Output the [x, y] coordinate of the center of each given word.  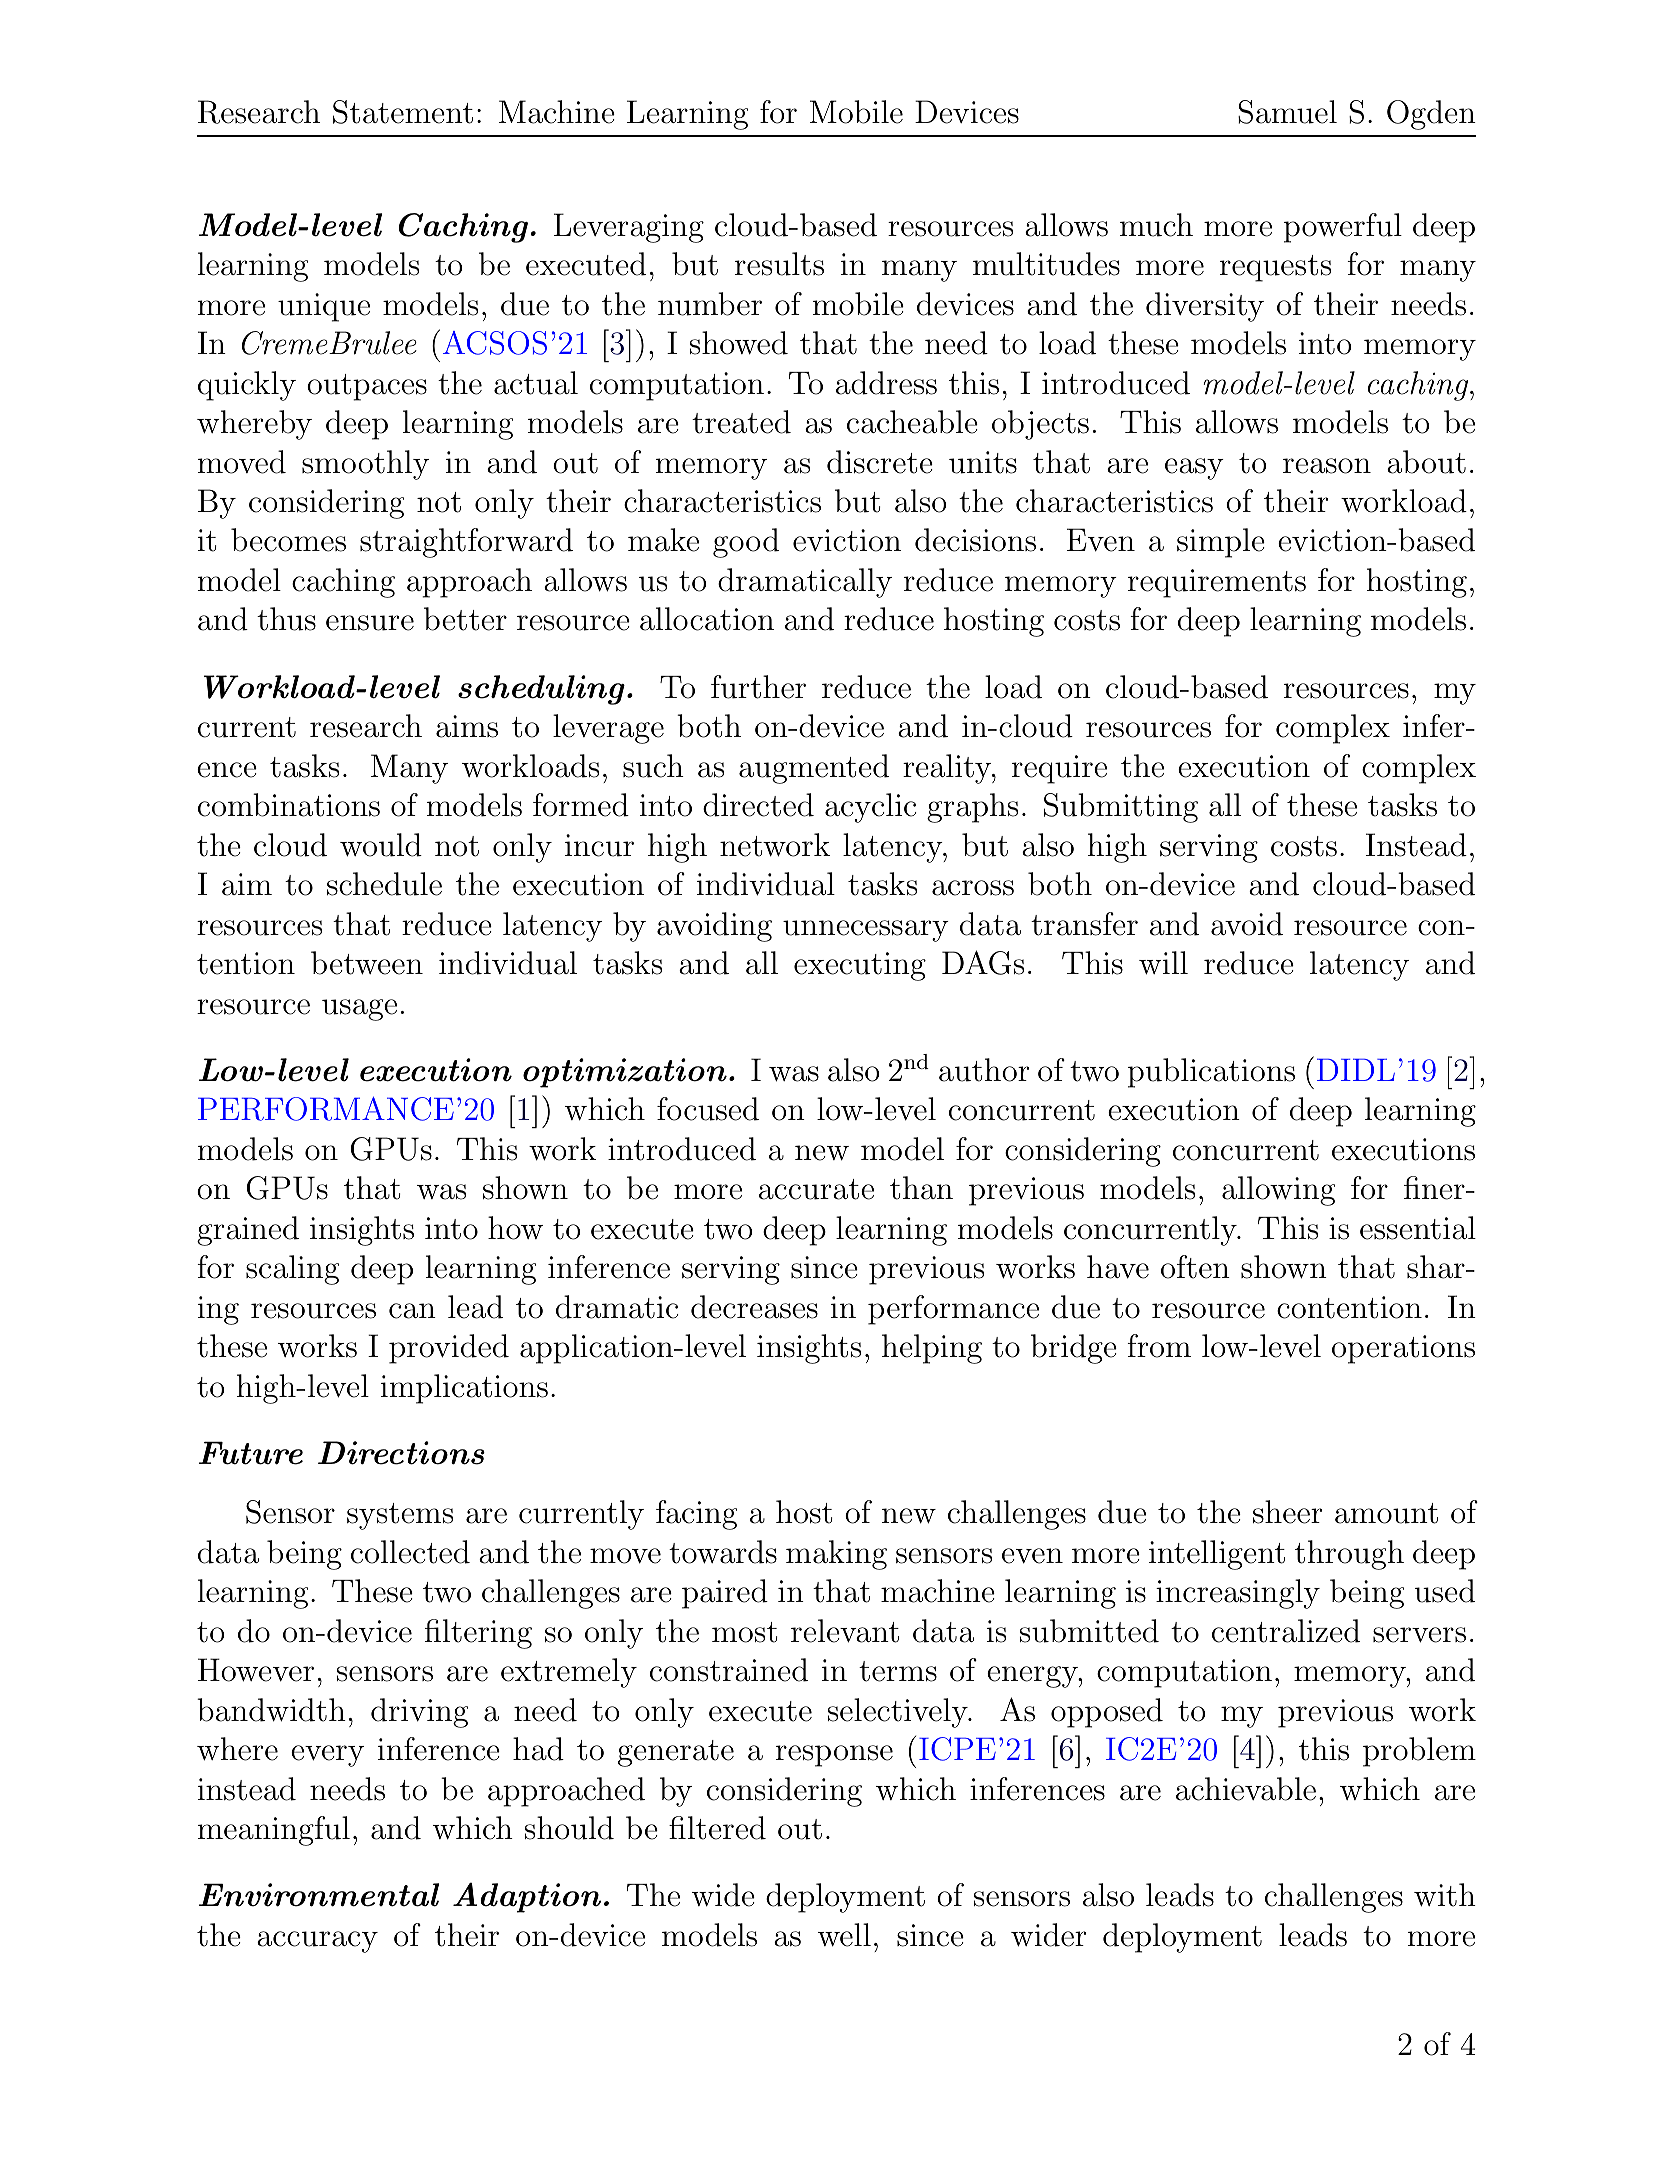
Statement [403, 112]
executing [860, 966]
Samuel [1287, 112]
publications [1211, 1073]
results [779, 264]
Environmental [319, 1895]
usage [359, 1010]
